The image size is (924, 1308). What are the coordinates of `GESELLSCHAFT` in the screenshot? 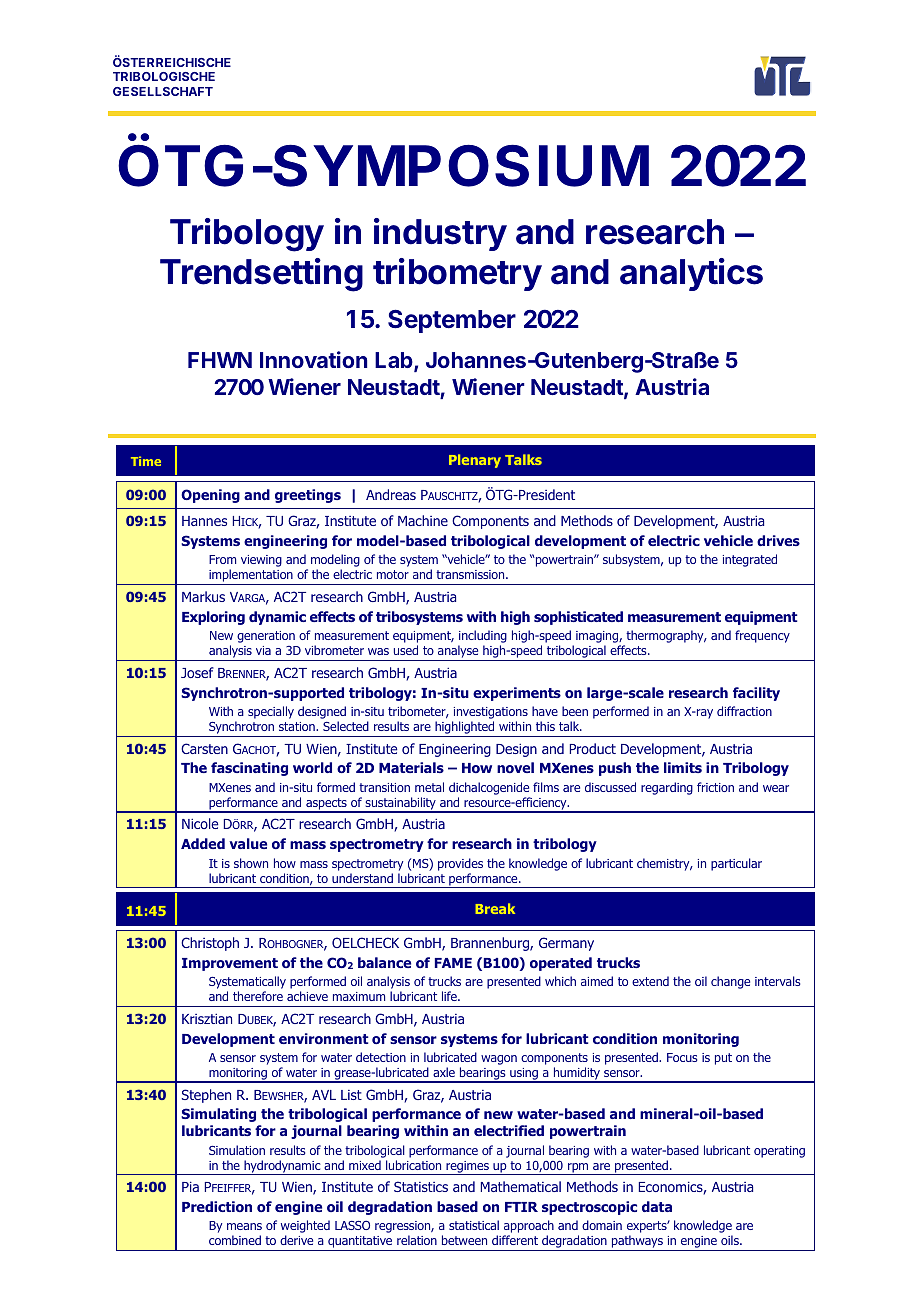 It's located at (163, 91).
